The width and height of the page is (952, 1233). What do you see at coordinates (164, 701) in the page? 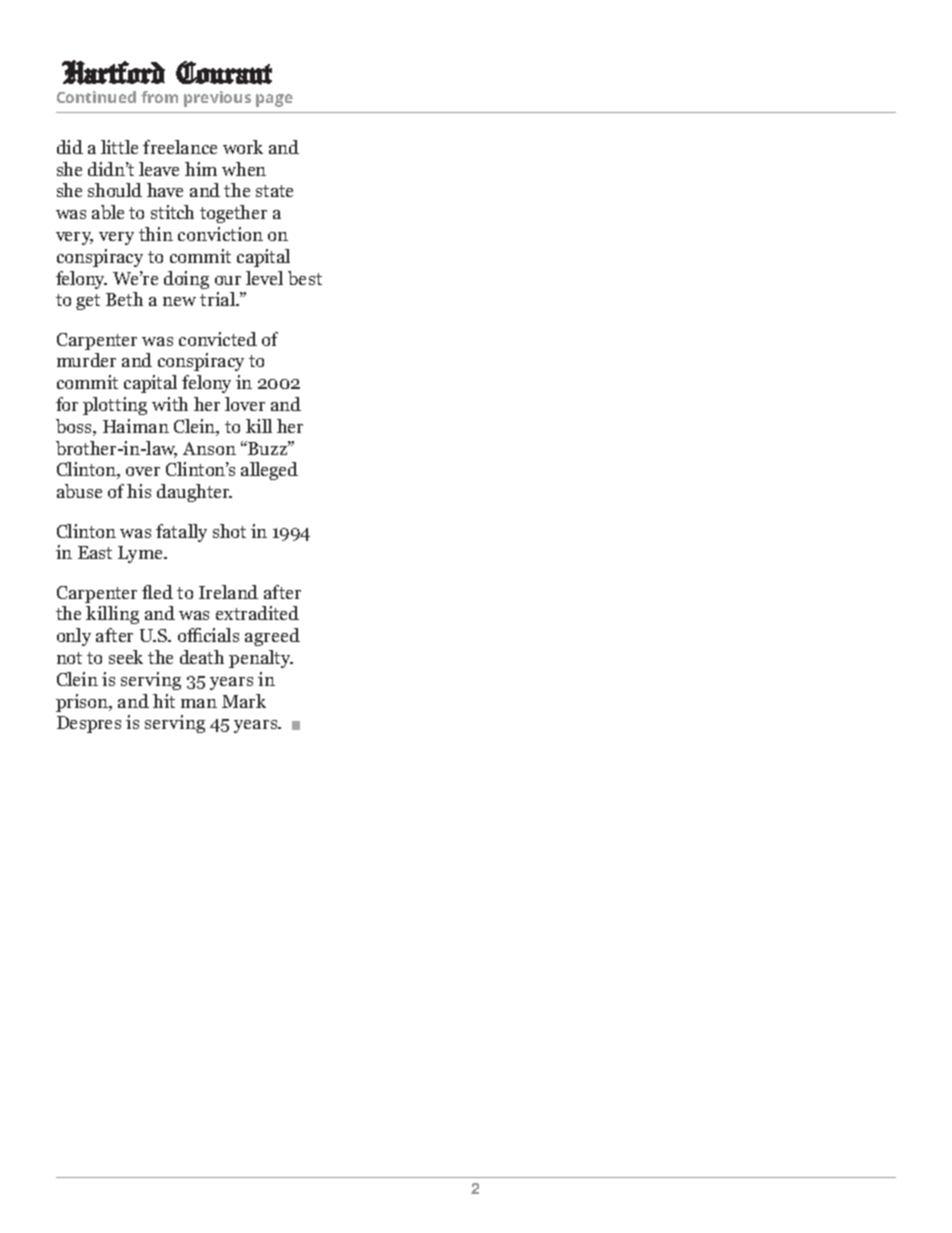
I see `hit` at bounding box center [164, 701].
